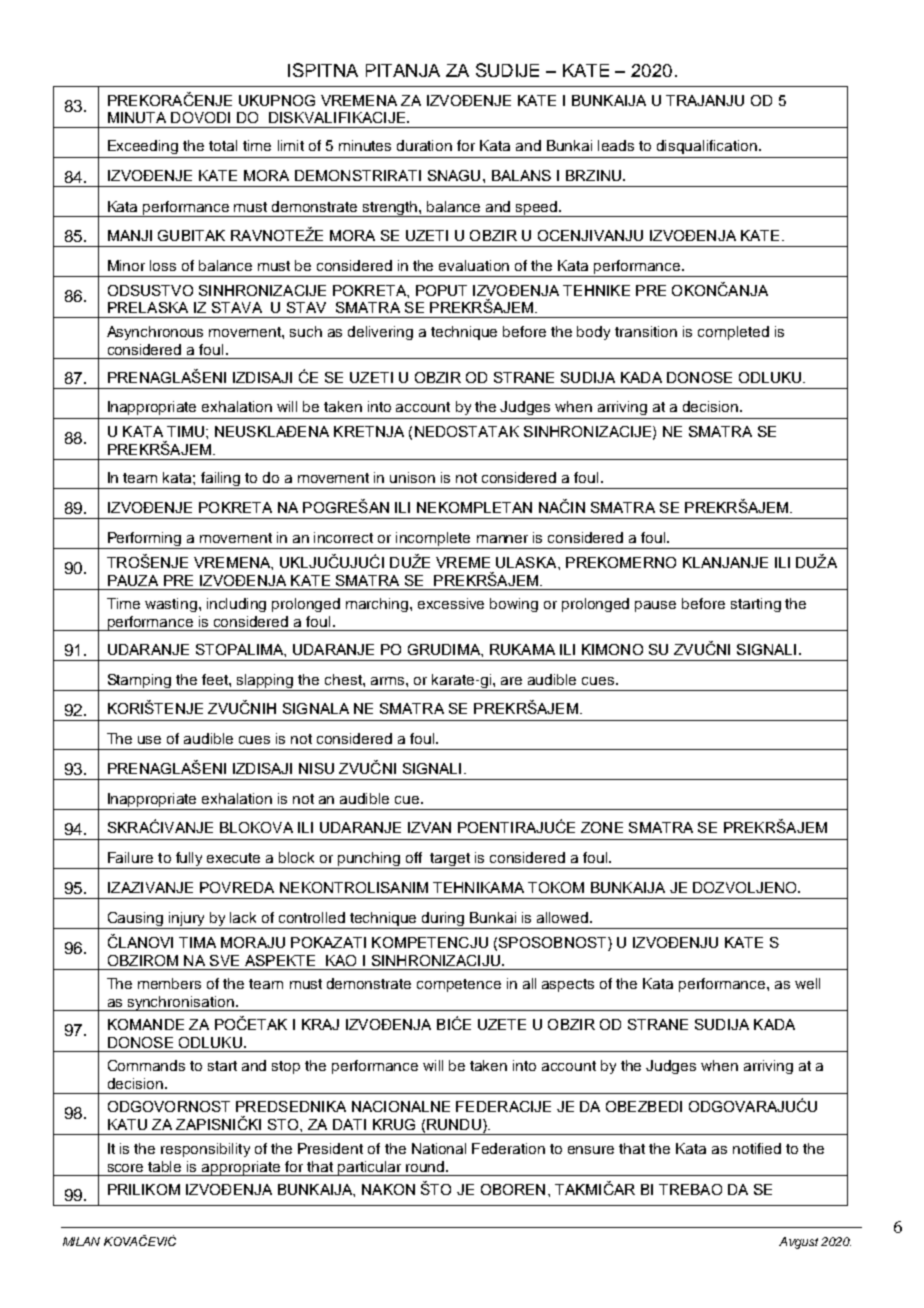 The height and width of the screenshot is (1308, 924). I want to click on score, so click(125, 1168).
